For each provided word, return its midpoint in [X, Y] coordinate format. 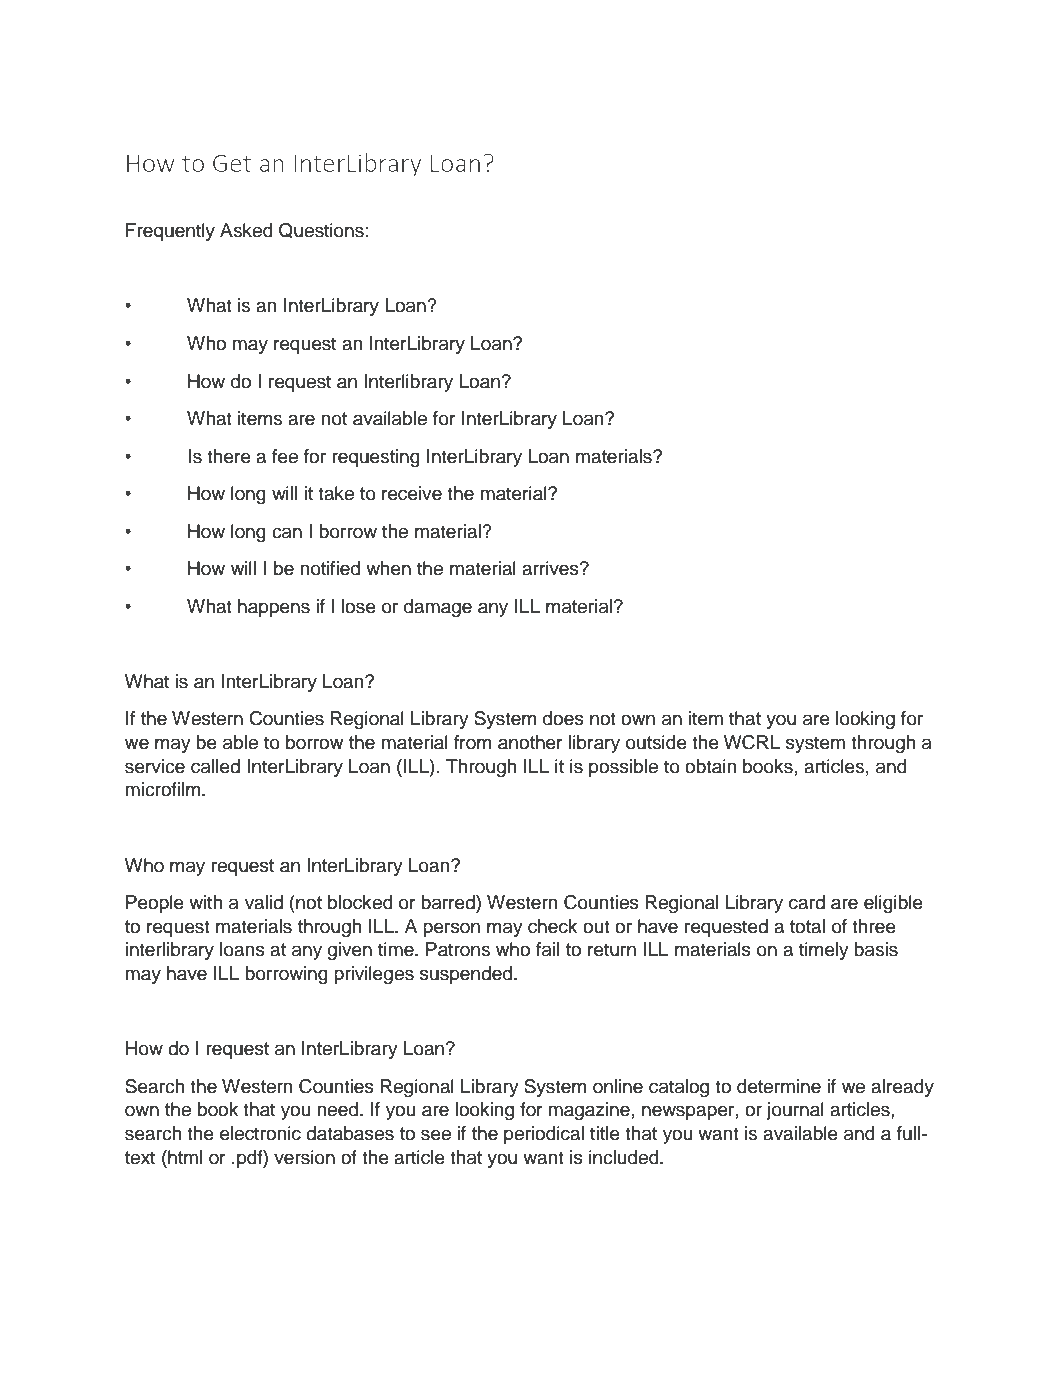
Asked [246, 230]
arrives [551, 568]
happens [274, 608]
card [807, 902]
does [563, 718]
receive [412, 493]
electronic [260, 1133]
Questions [321, 230]
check [552, 926]
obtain [710, 766]
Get [232, 163]
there [229, 456]
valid [264, 902]
